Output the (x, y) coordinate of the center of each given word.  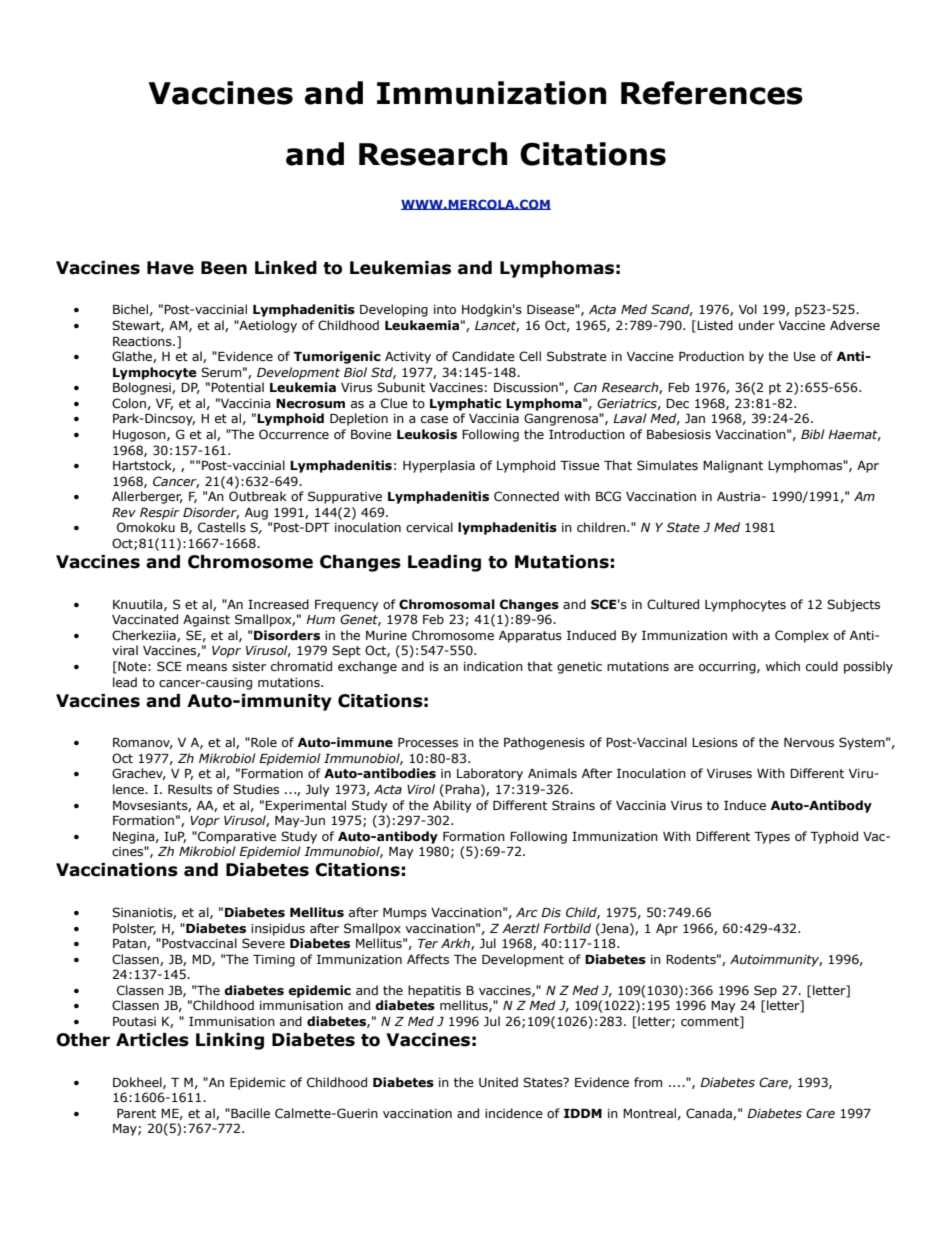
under (757, 325)
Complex (802, 636)
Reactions (143, 341)
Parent (136, 1113)
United (498, 1082)
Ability (452, 806)
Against (206, 621)
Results (190, 789)
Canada (710, 1114)
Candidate (483, 356)
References (712, 93)
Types (772, 838)
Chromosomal (447, 604)
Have (170, 268)
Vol (748, 309)
